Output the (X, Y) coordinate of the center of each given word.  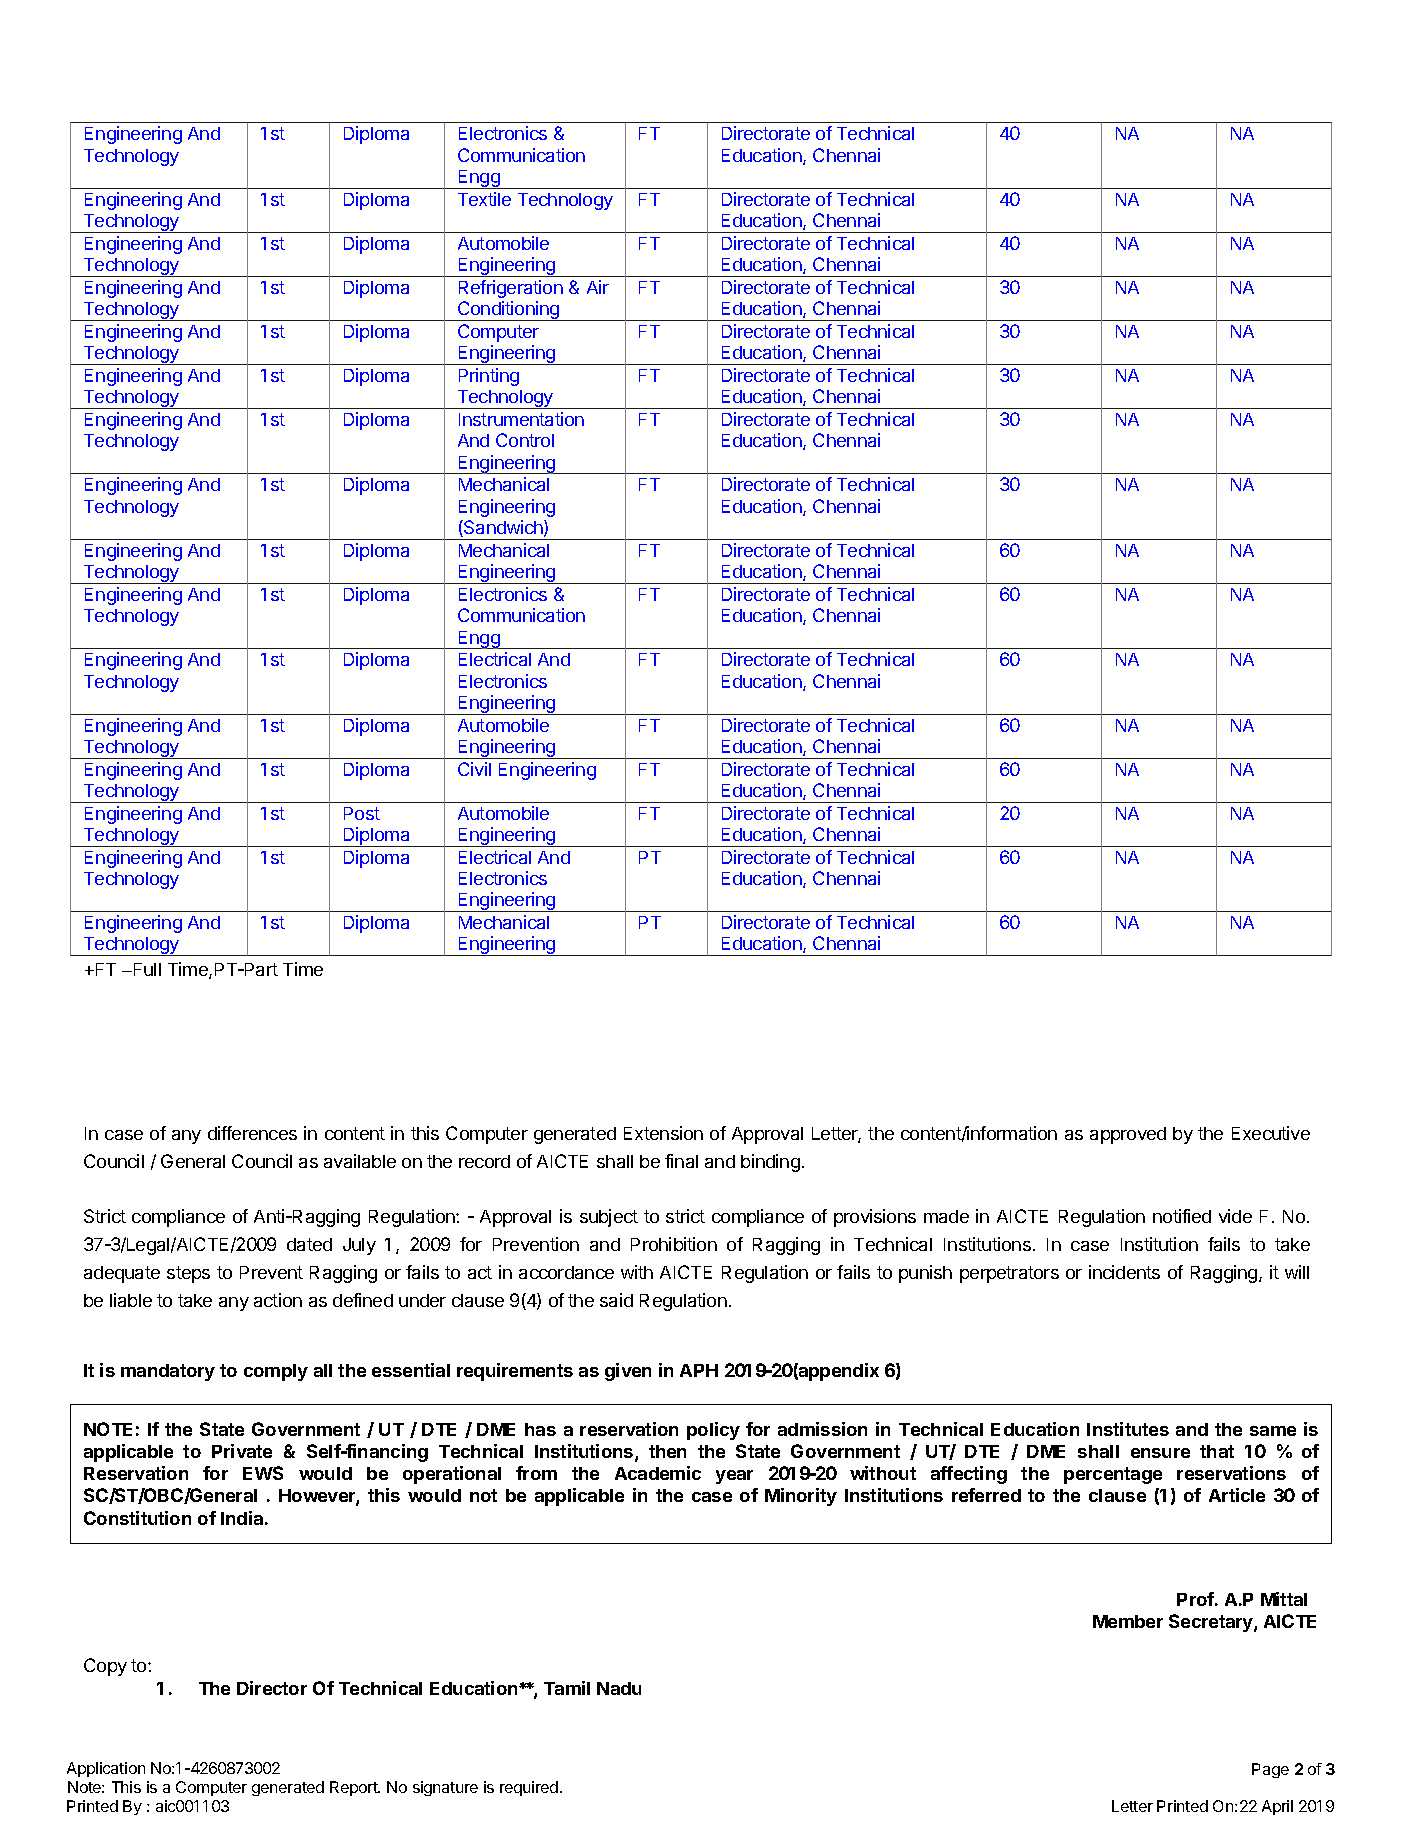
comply (276, 1372)
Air (598, 287)
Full (146, 969)
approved (1128, 1135)
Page (1270, 1770)
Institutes (1128, 1429)
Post (362, 813)
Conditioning (509, 311)
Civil (474, 769)
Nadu (619, 1688)
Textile (484, 199)
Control (525, 440)
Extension (663, 1133)
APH (699, 1370)
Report (355, 1788)
